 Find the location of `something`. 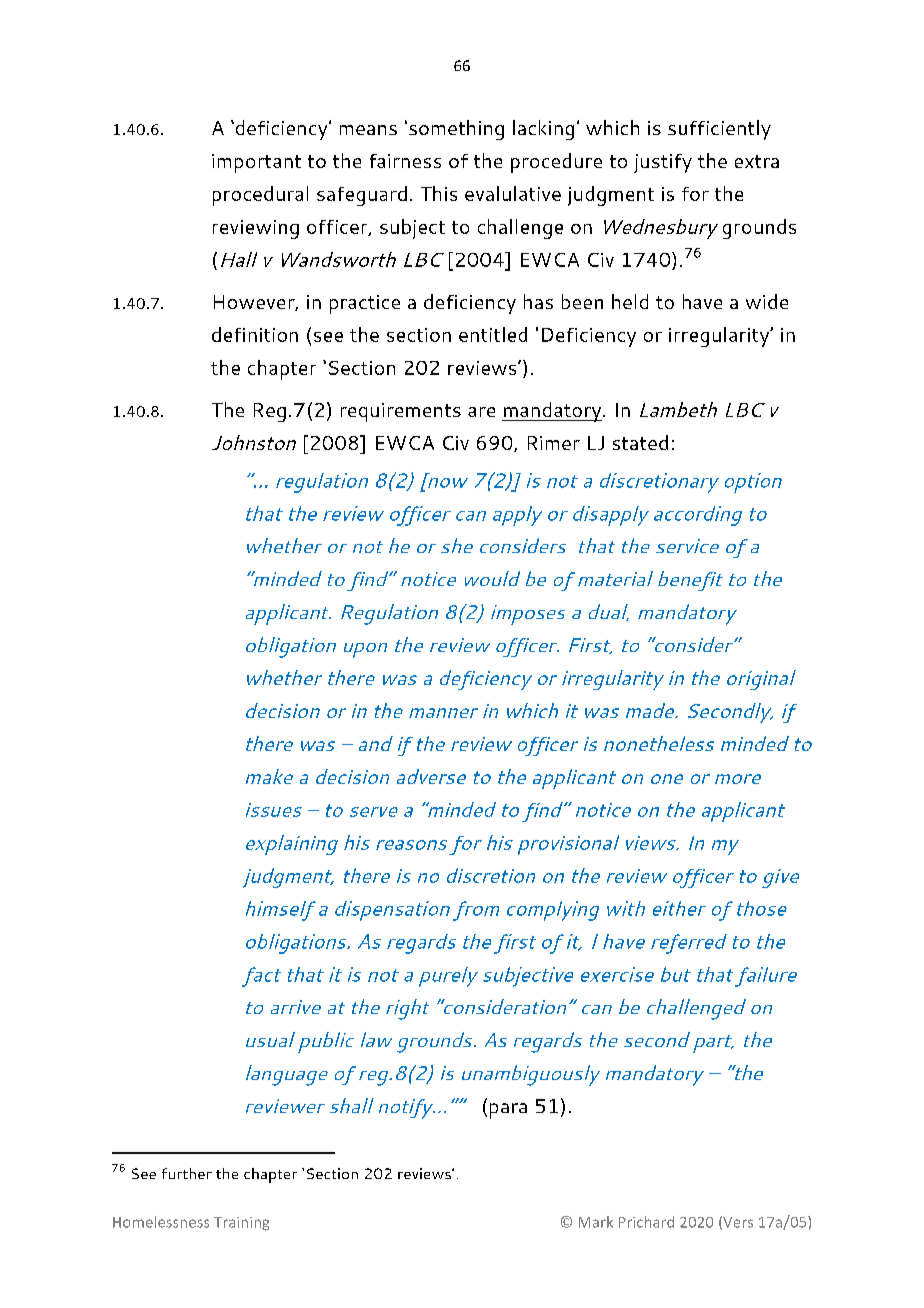

something is located at coordinates (456, 130).
